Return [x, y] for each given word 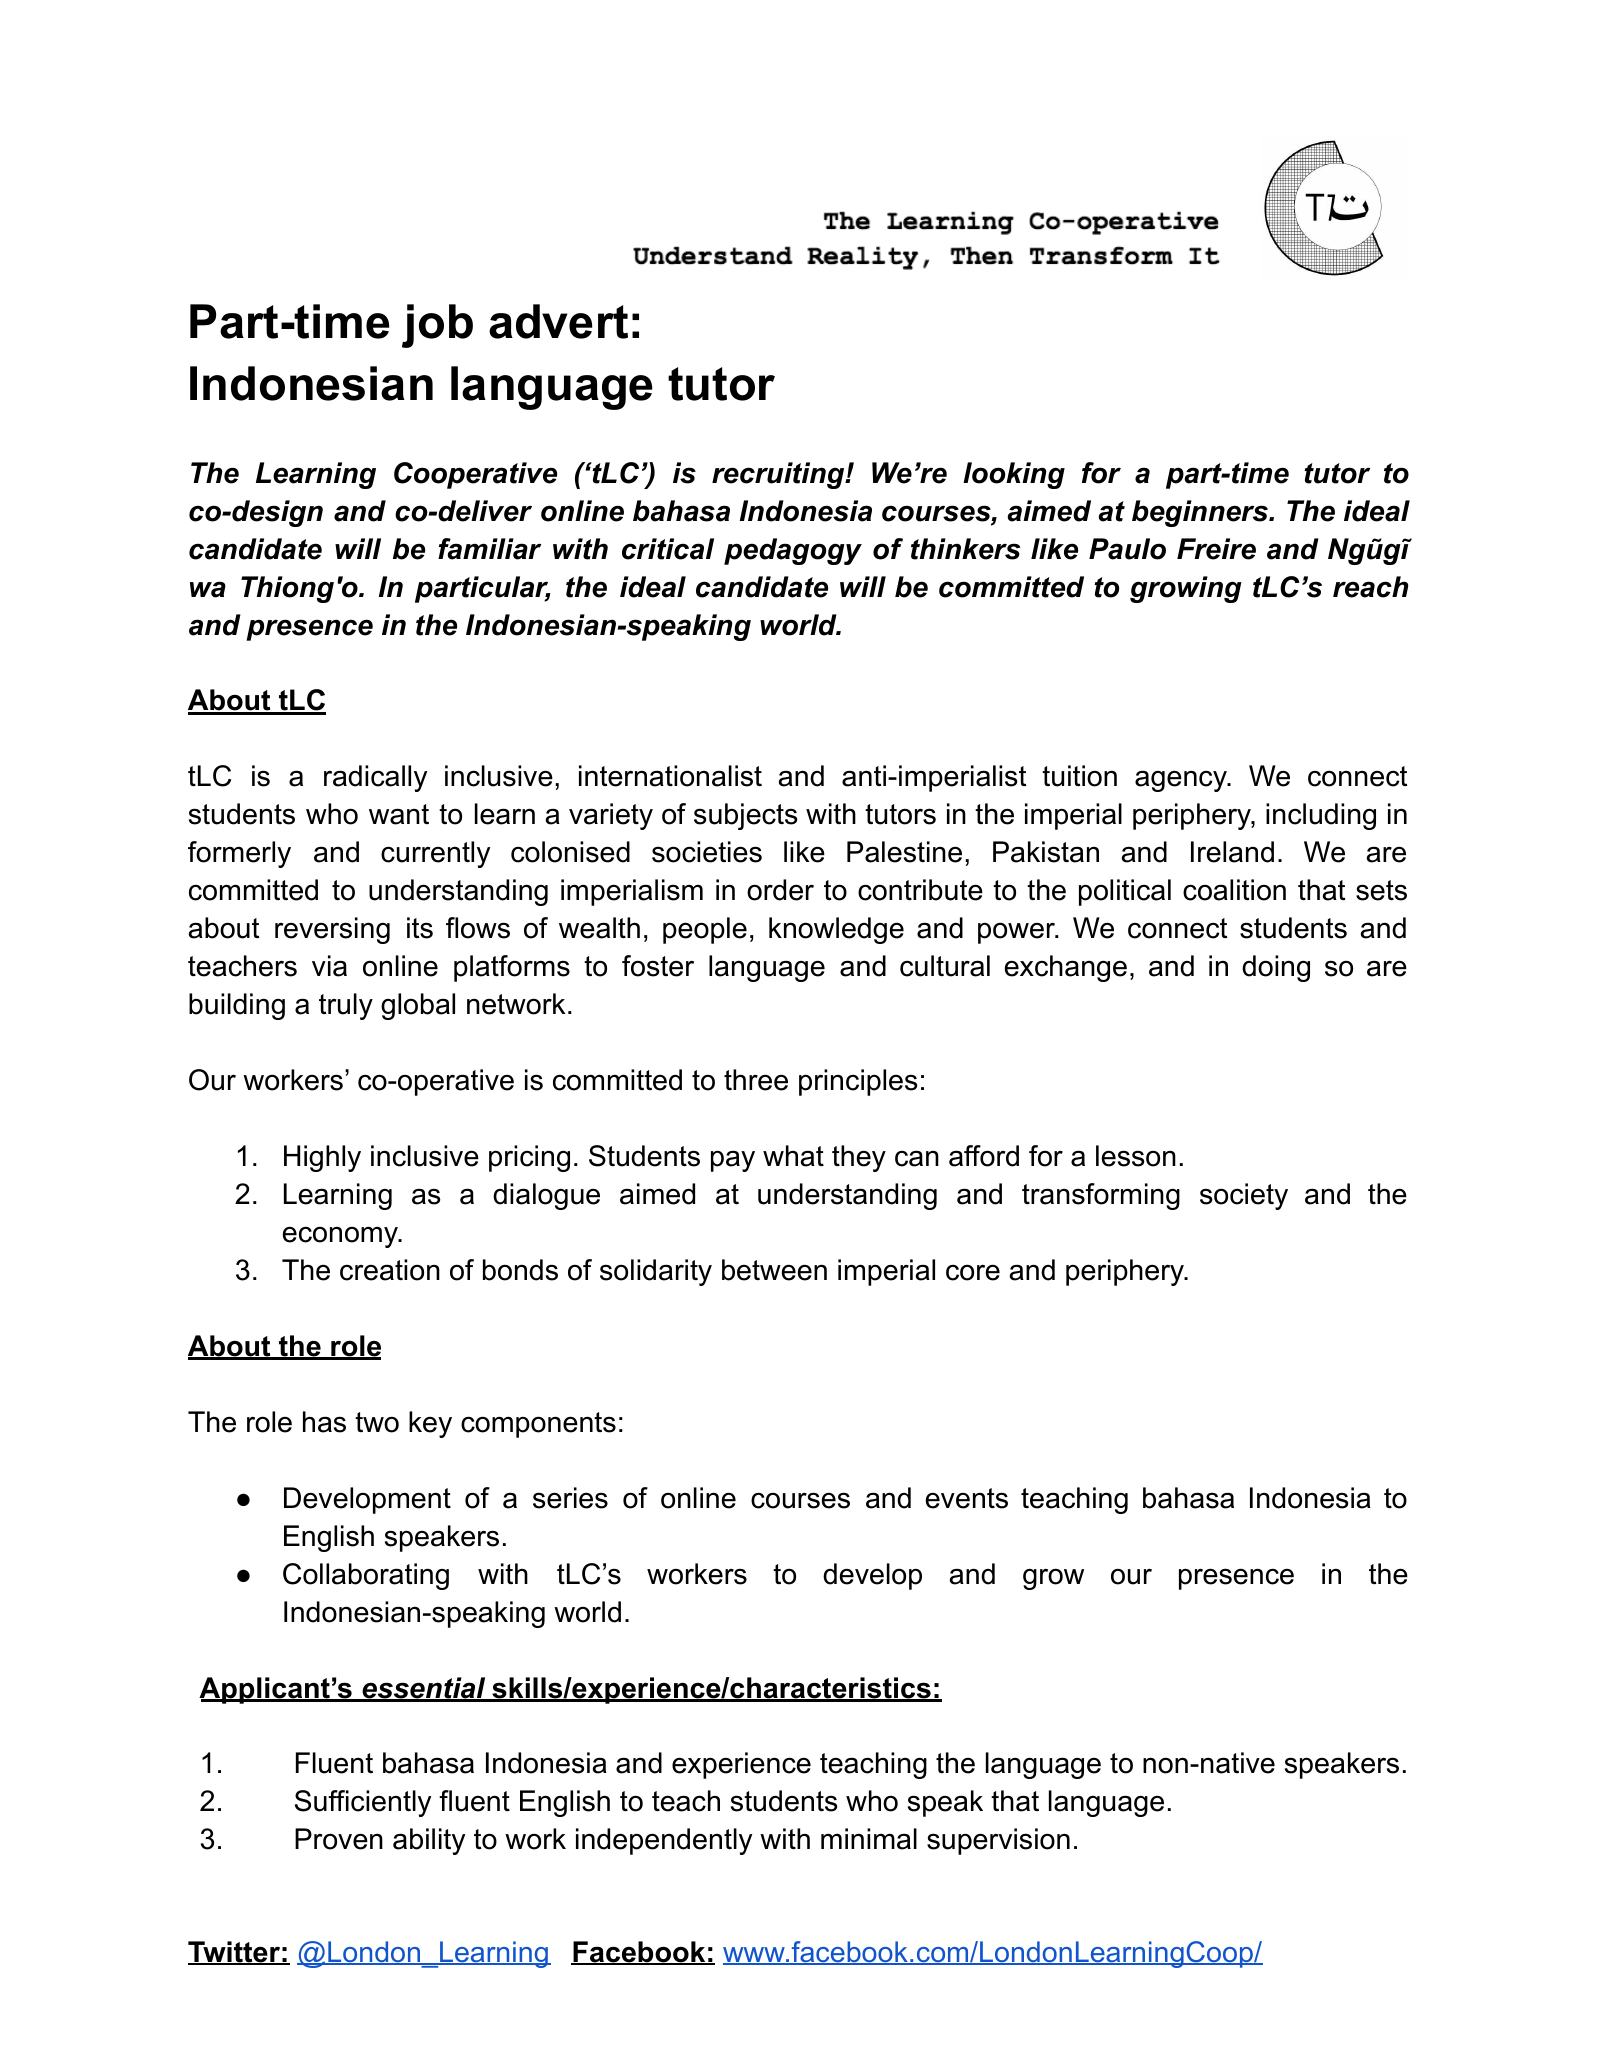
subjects [746, 816]
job [437, 326]
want [399, 814]
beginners [1201, 513]
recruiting [779, 475]
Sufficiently [363, 1803]
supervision [998, 1841]
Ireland [1232, 852]
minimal [869, 1839]
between [774, 1270]
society [1244, 1196]
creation [390, 1270]
